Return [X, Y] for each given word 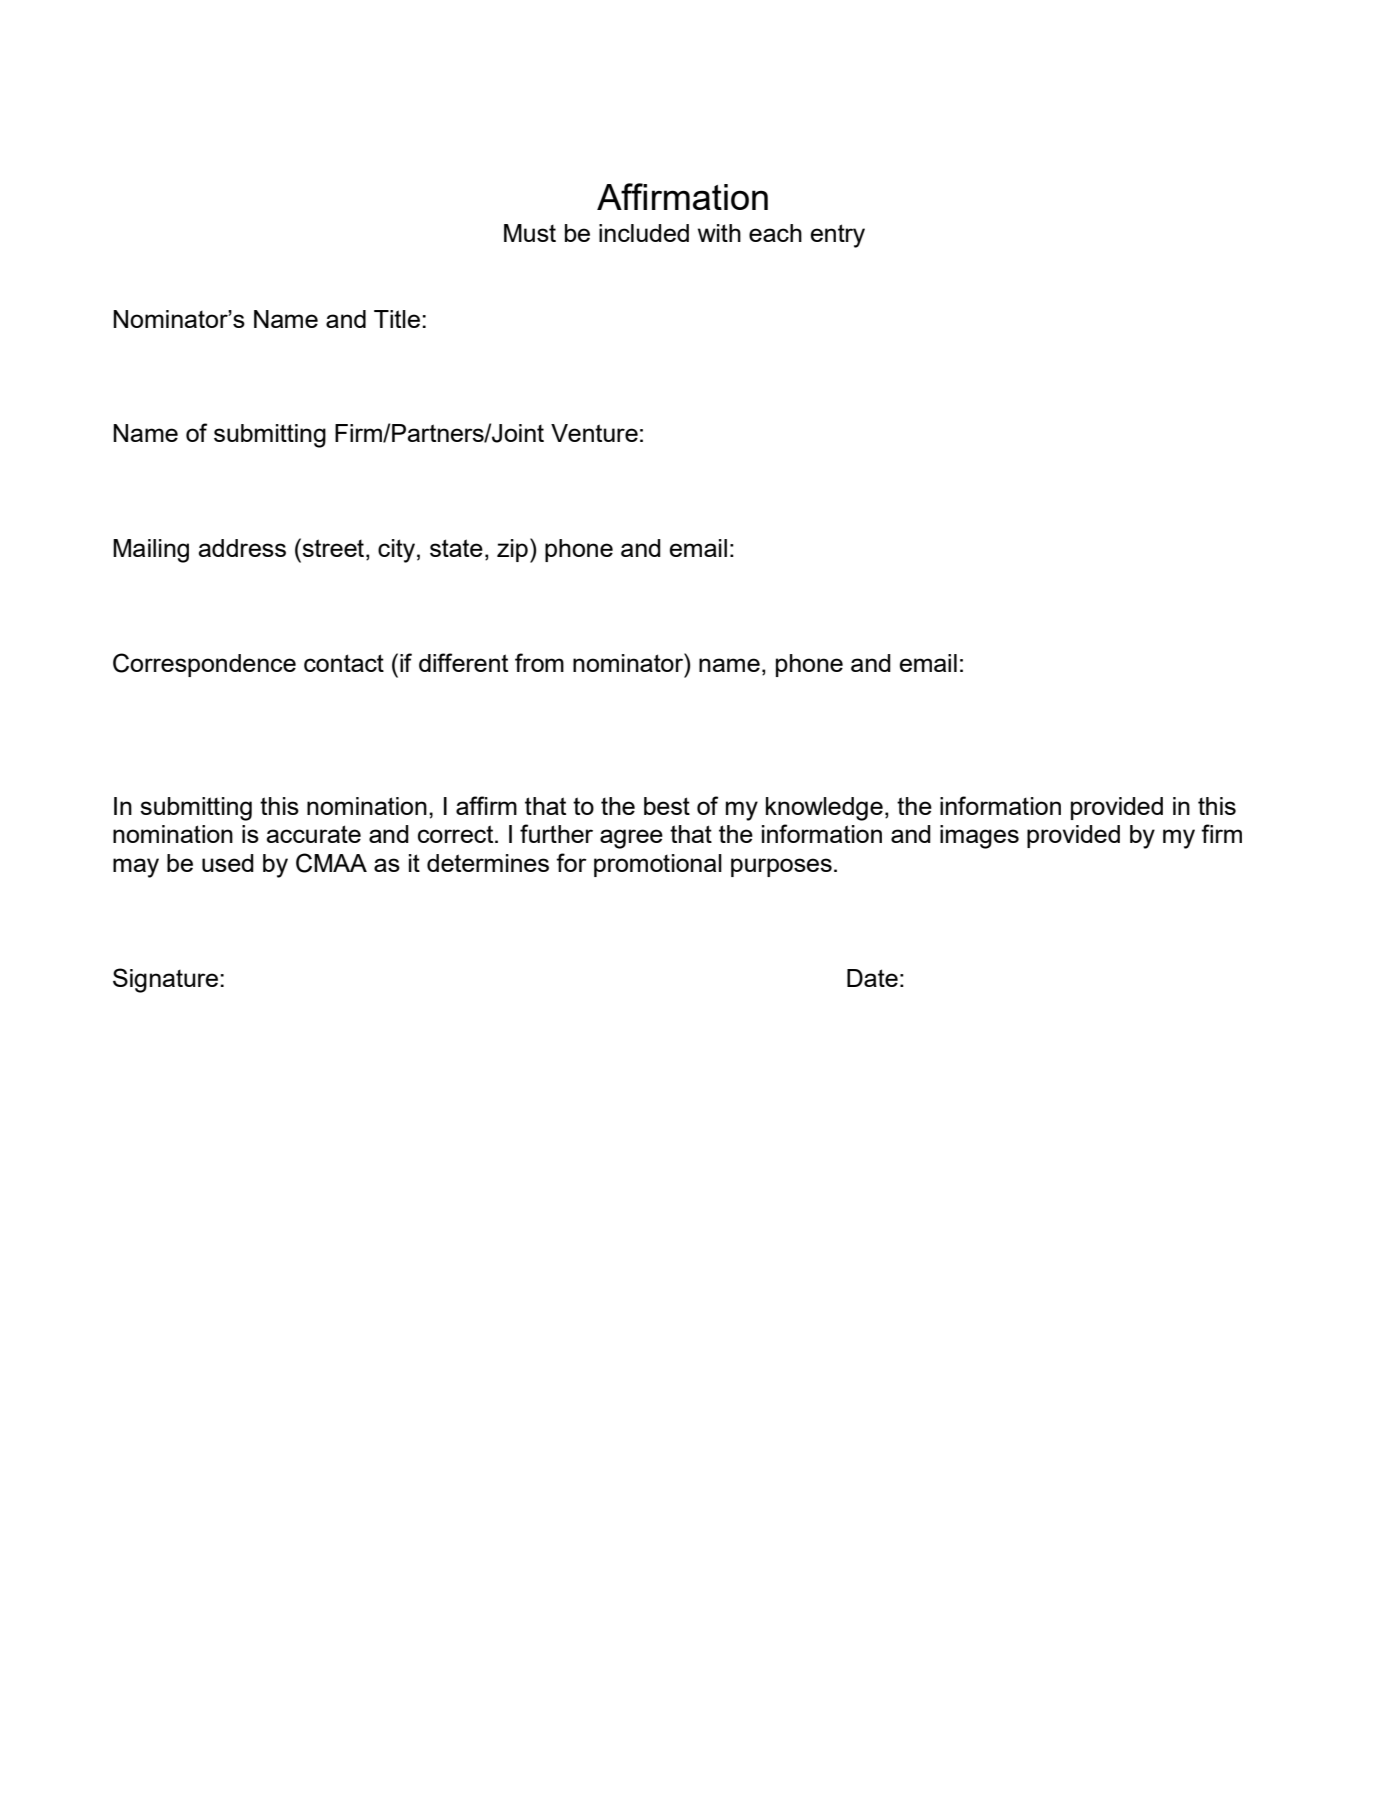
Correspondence [204, 665]
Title [397, 319]
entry [837, 236]
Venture [594, 433]
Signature [165, 980]
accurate [313, 834]
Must [530, 233]
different [463, 662]
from [539, 662]
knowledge [824, 809]
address [242, 548]
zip [512, 550]
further [556, 833]
